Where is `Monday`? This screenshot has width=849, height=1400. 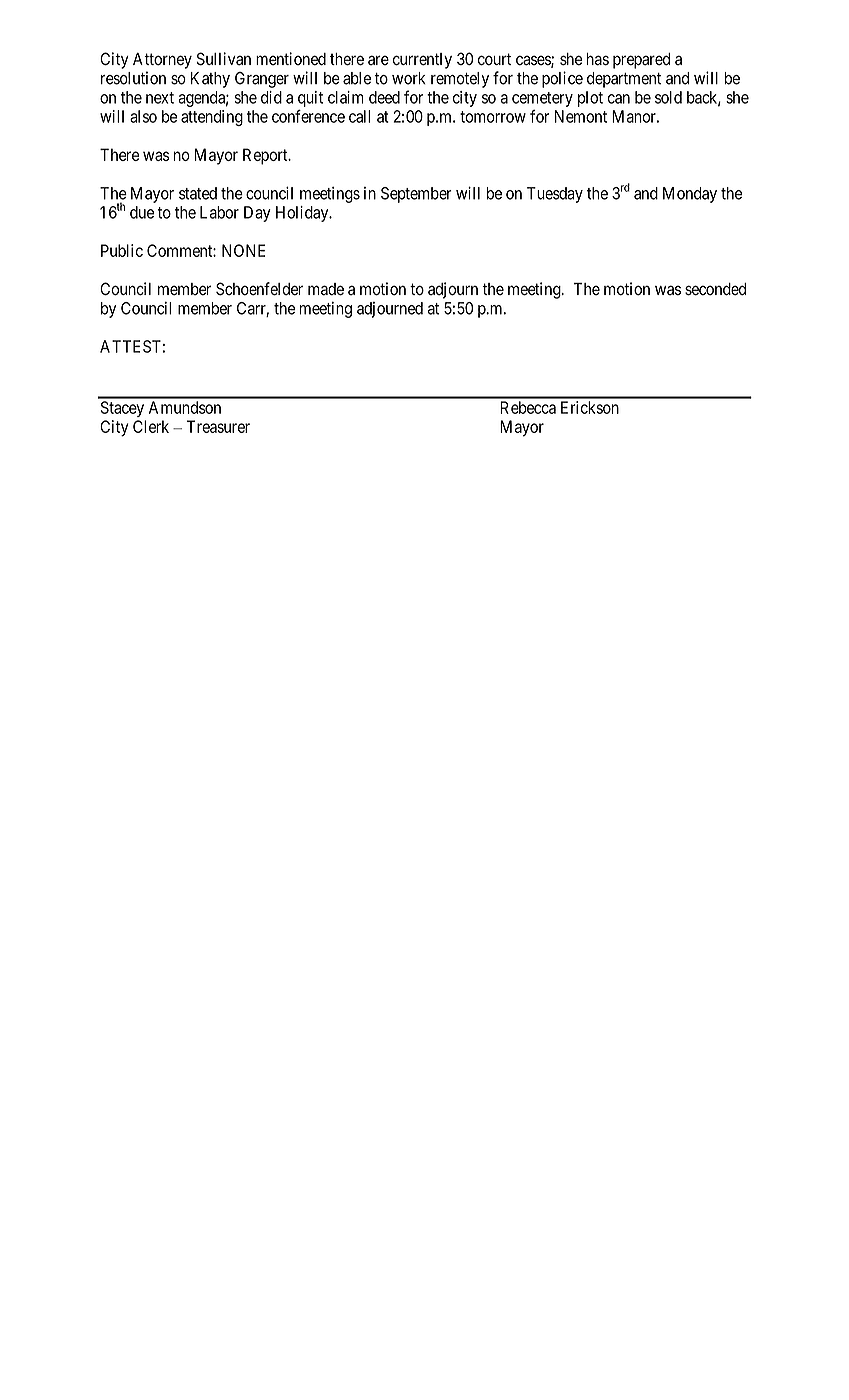 Monday is located at coordinates (690, 195).
